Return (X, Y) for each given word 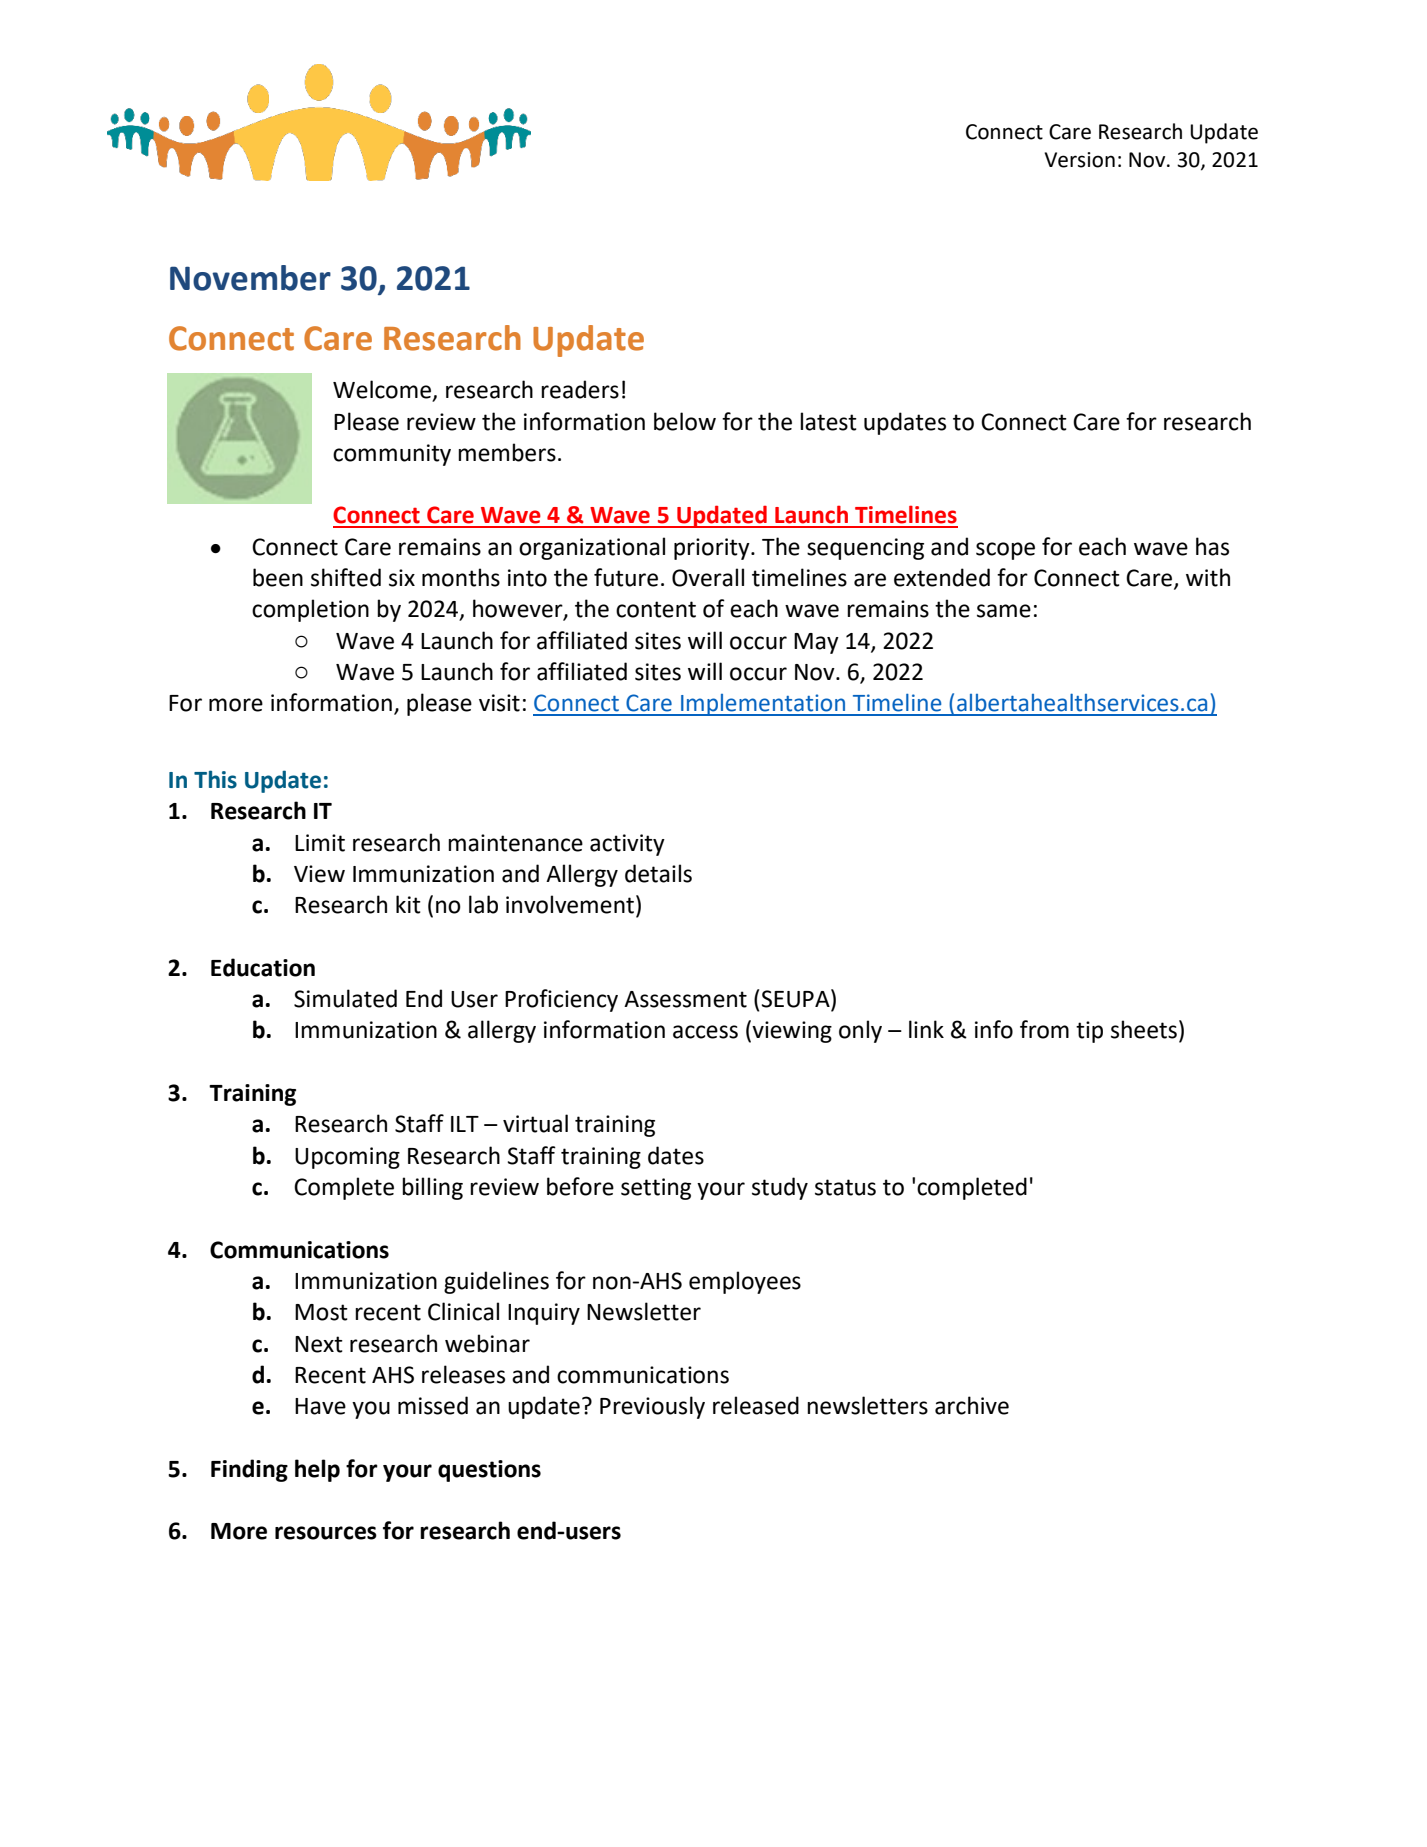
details (658, 873)
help (317, 1470)
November (250, 278)
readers (580, 389)
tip (1089, 1032)
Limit (320, 843)
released (756, 1405)
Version (1079, 160)
